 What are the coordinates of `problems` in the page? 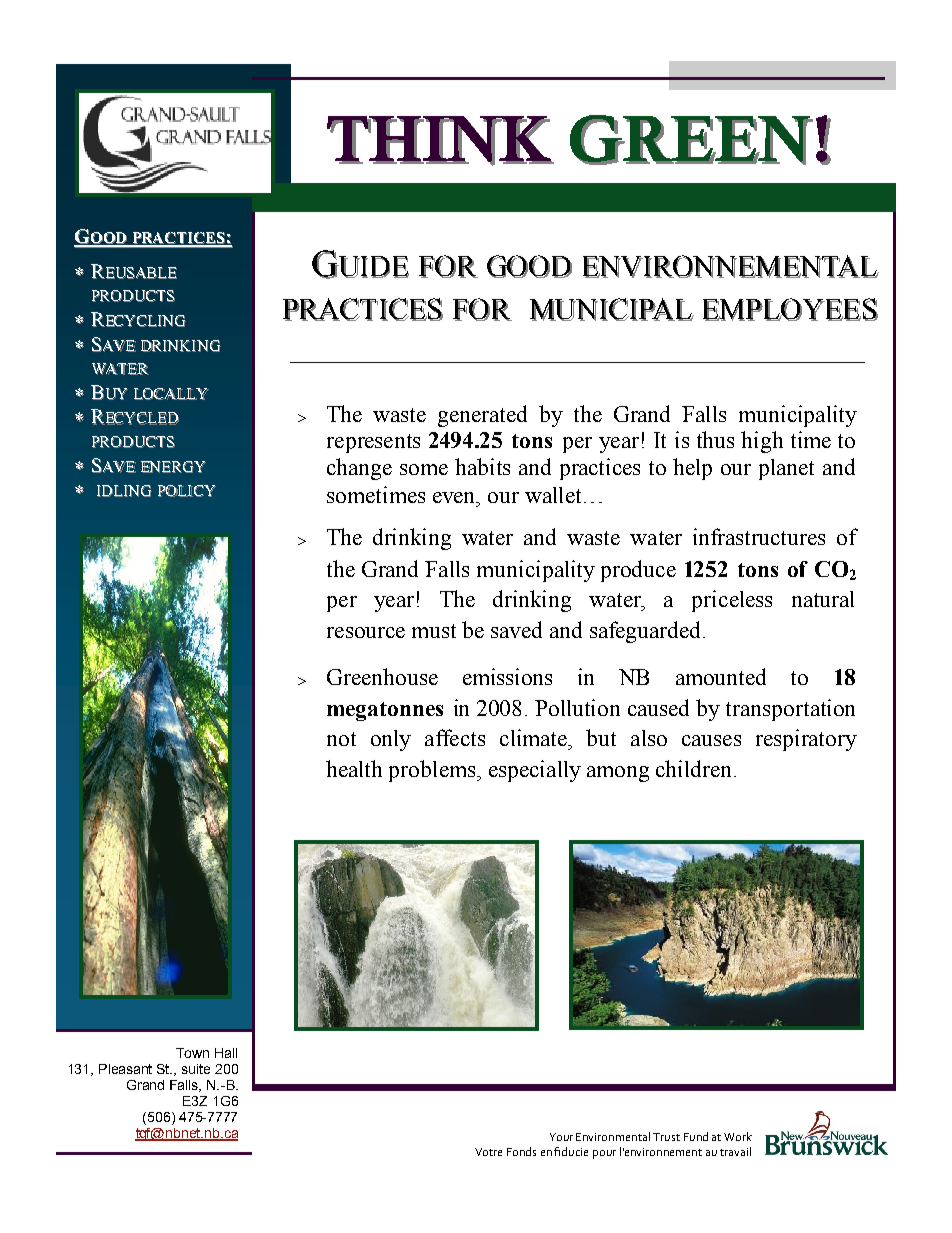 It's located at (433, 771).
